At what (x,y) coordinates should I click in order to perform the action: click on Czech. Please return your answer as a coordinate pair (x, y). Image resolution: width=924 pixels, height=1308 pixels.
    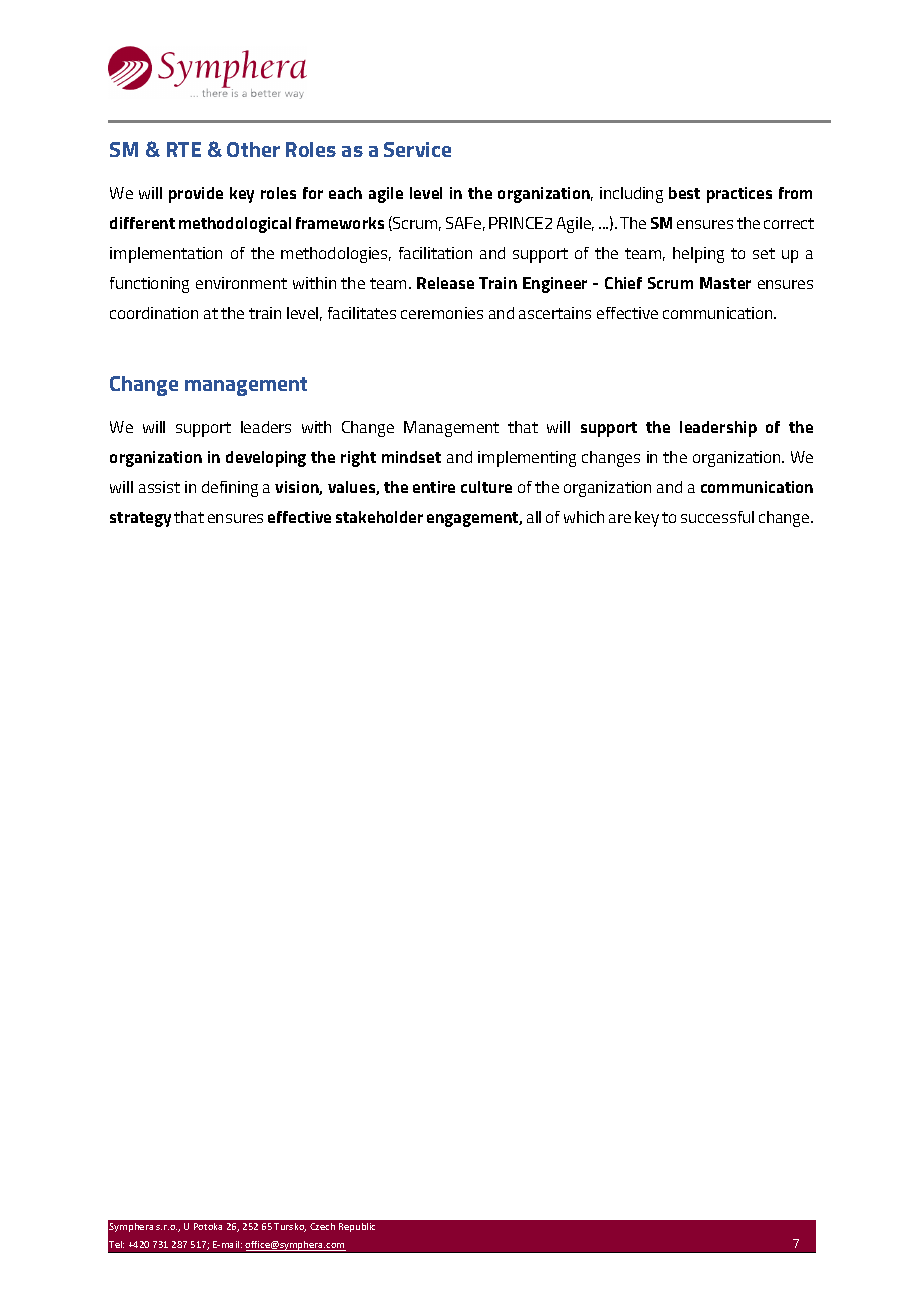
    Looking at the image, I should click on (322, 1226).
